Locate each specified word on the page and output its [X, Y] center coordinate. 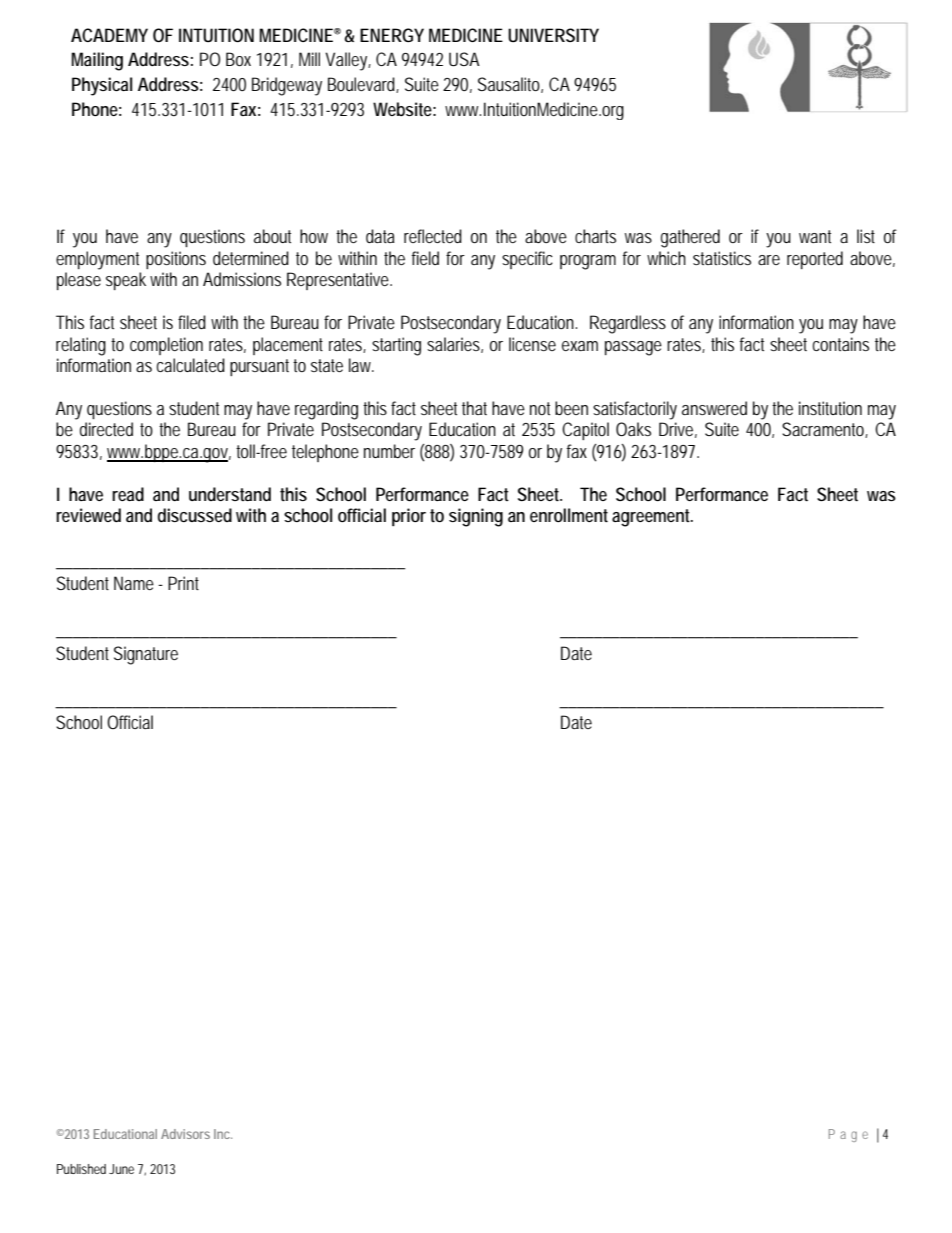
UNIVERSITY [553, 35]
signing [476, 517]
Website [404, 109]
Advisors [185, 1134]
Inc [223, 1134]
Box [238, 59]
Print [183, 583]
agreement [652, 518]
